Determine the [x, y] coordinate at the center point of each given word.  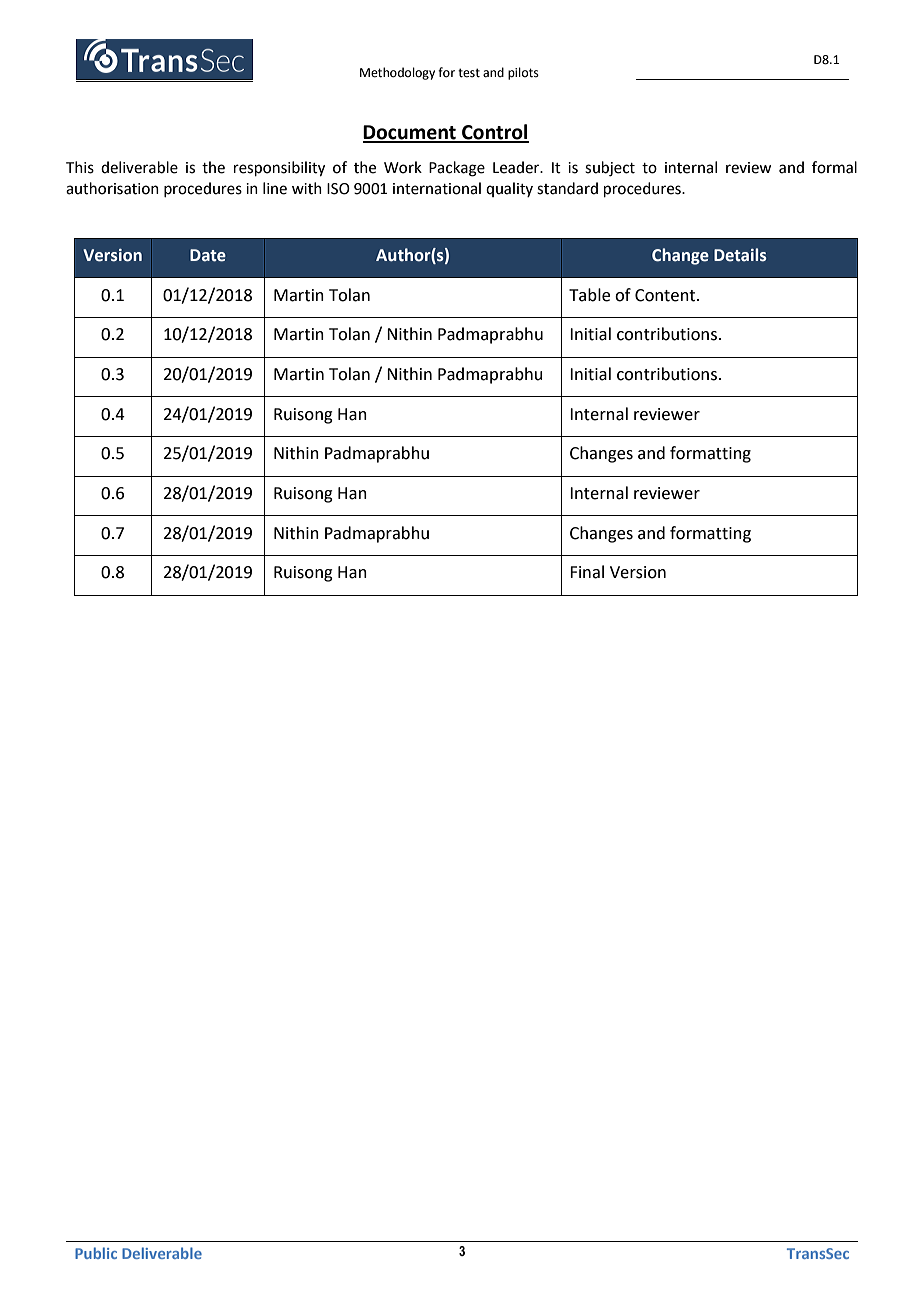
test [469, 73]
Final [587, 572]
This [80, 167]
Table [589, 295]
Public [96, 1253]
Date [208, 255]
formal [834, 167]
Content [666, 295]
